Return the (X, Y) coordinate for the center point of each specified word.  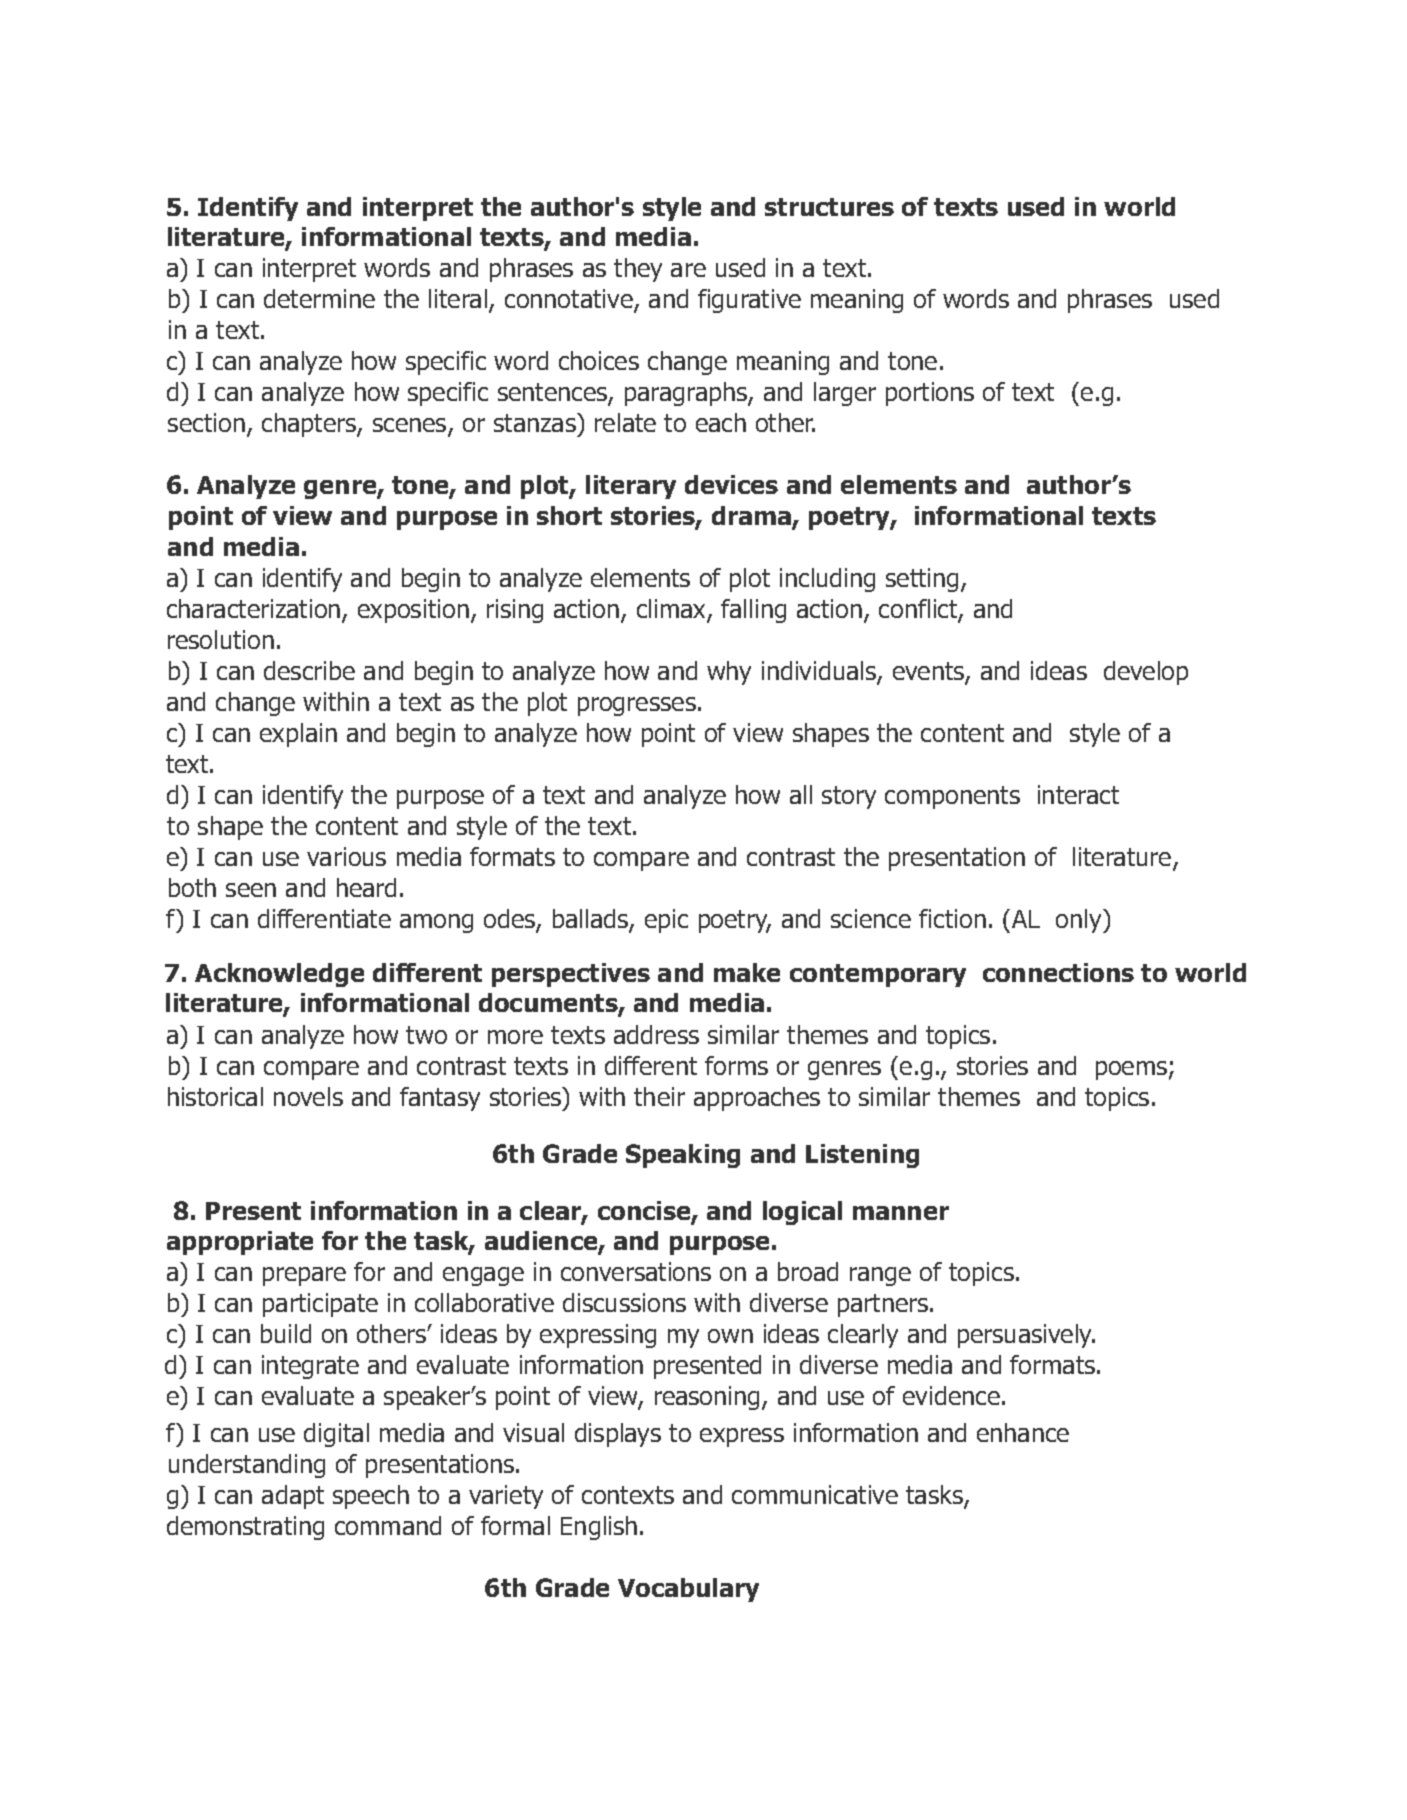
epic (666, 921)
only (1080, 921)
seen (251, 890)
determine (319, 298)
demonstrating (245, 1528)
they (638, 270)
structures (829, 207)
